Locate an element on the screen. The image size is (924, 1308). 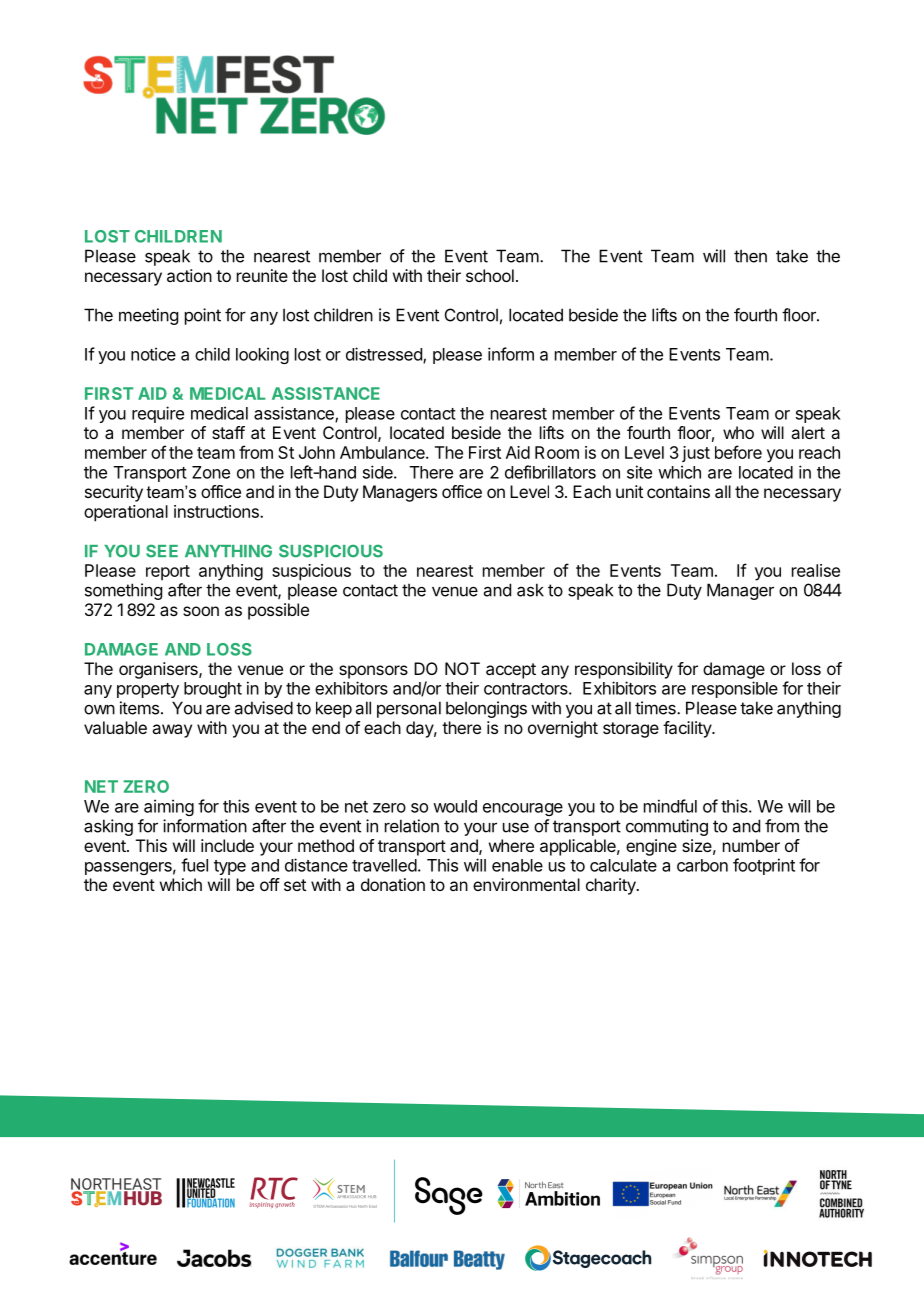
action is located at coordinates (189, 275).
